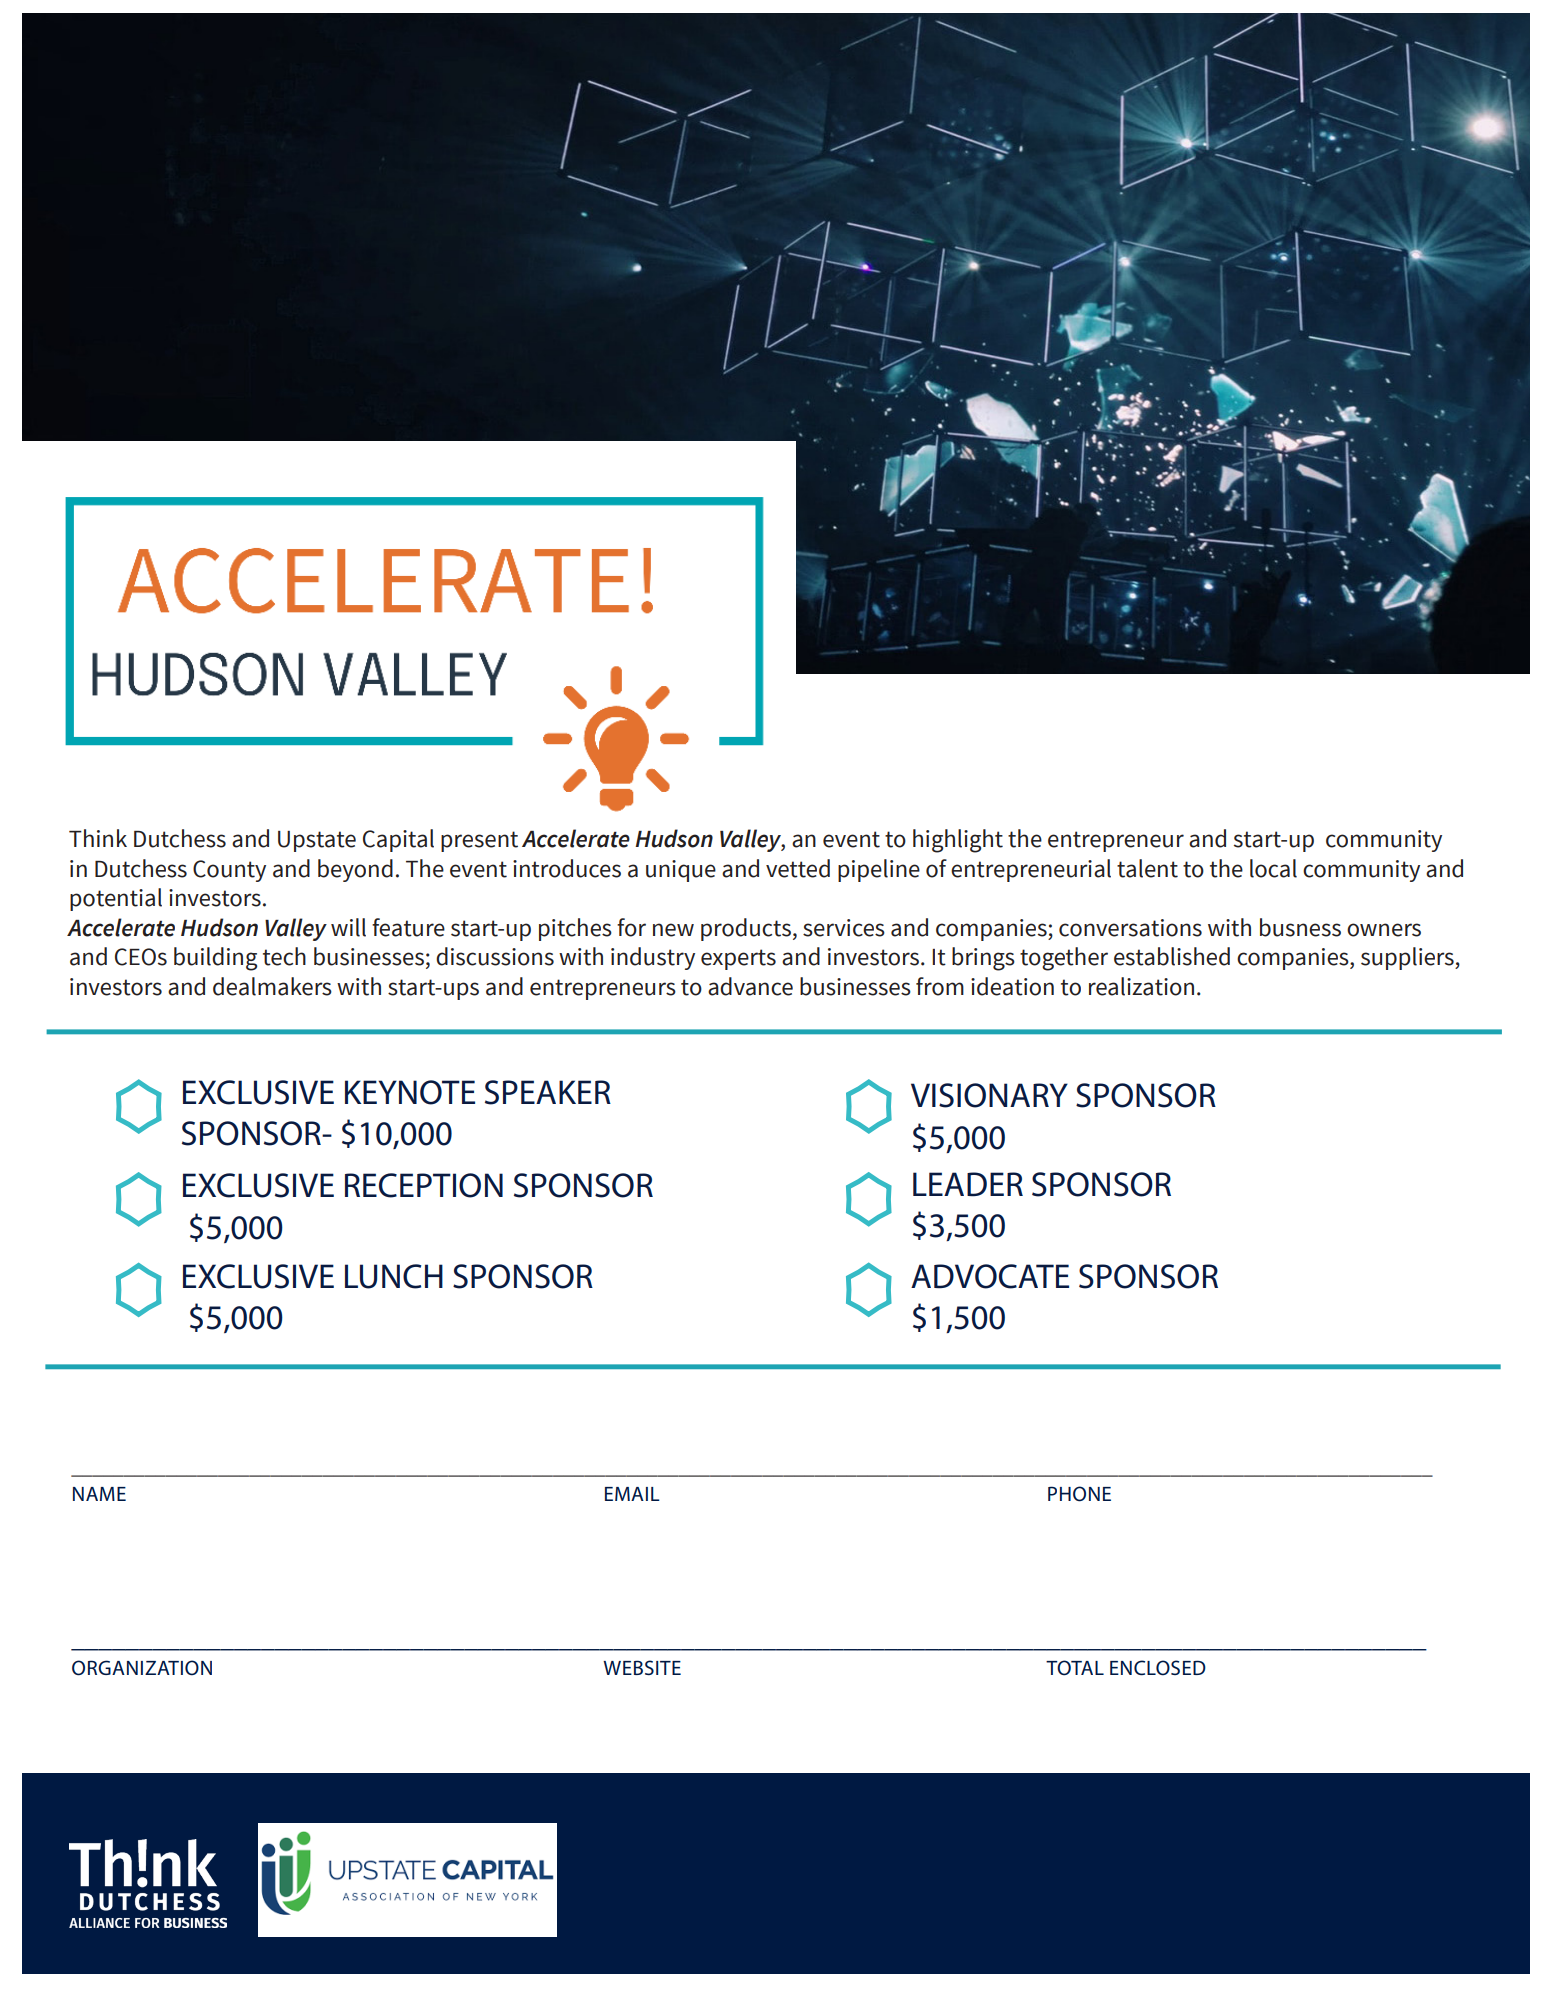  What do you see at coordinates (968, 1184) in the document?
I see `LEADER` at bounding box center [968, 1184].
